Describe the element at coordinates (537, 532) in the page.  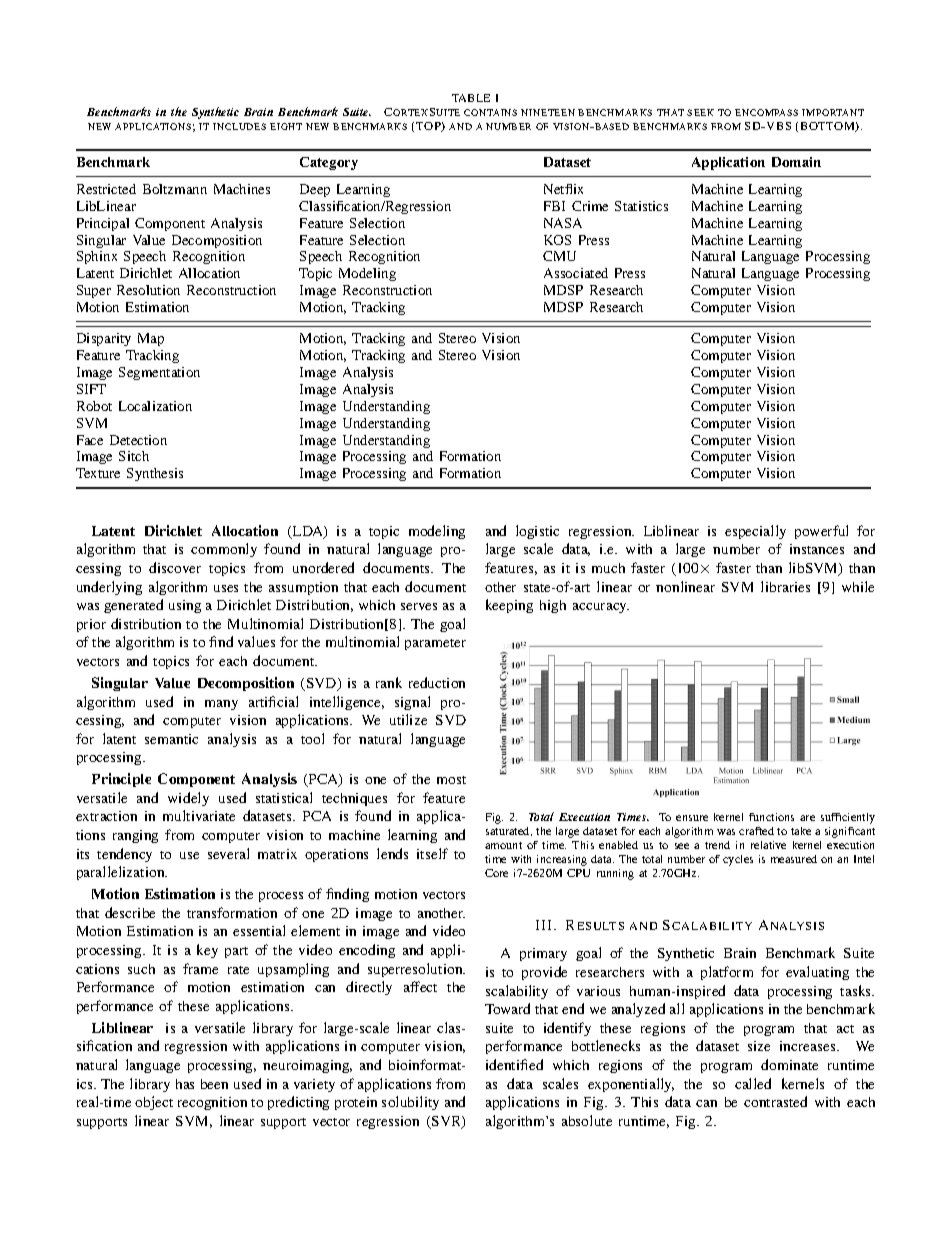
I see `logistic` at that location.
